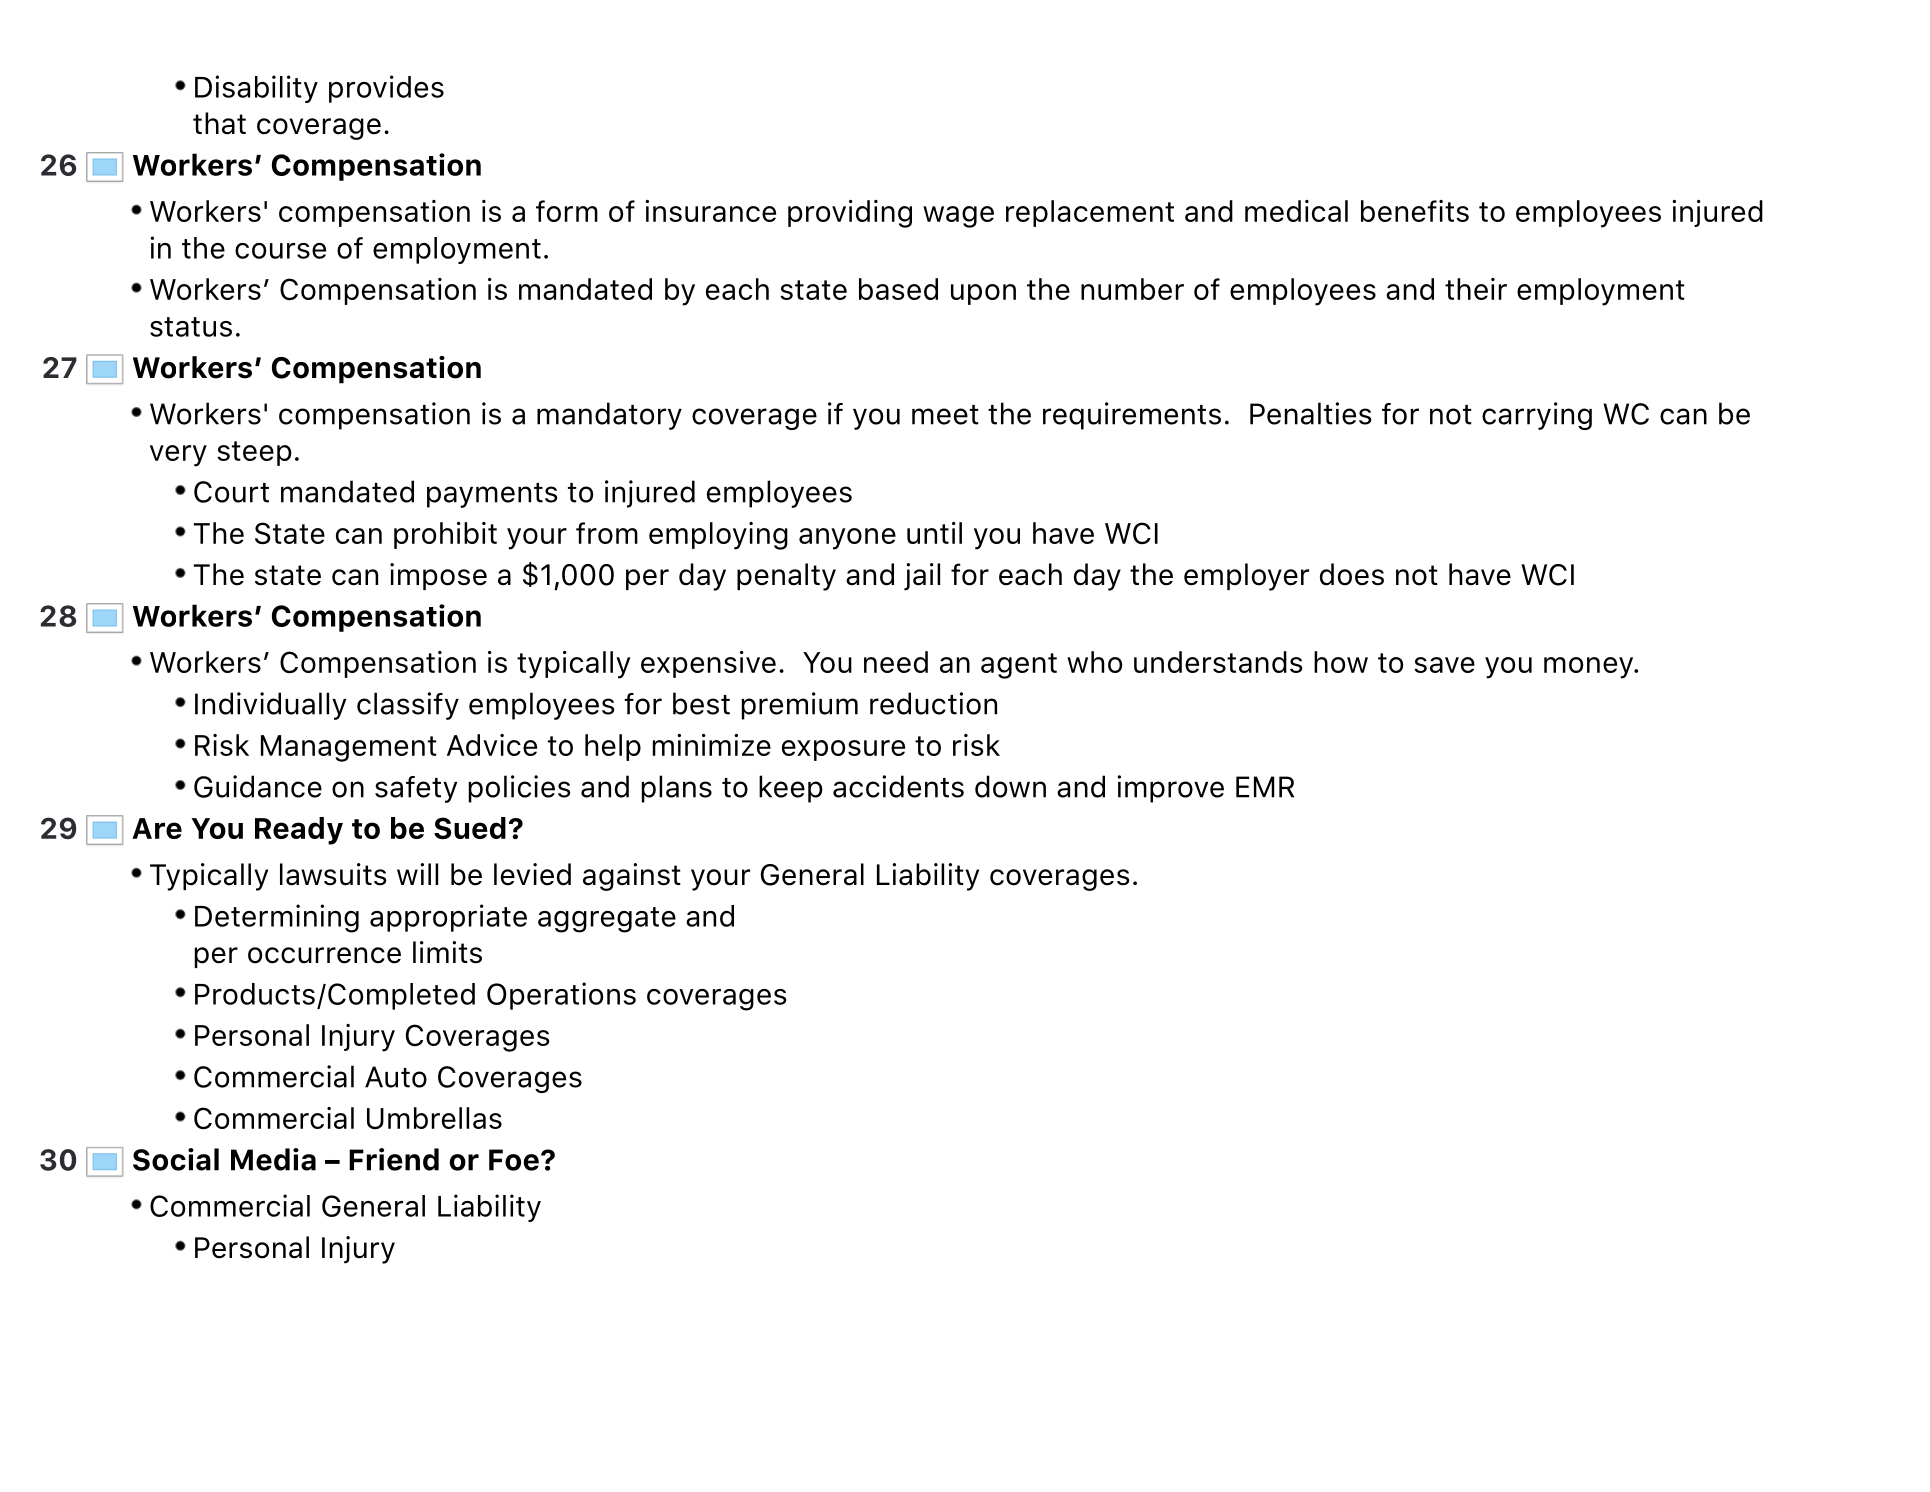 The height and width of the page is (1492, 1930). Describe the element at coordinates (847, 539) in the page. I see `anyone` at that location.
